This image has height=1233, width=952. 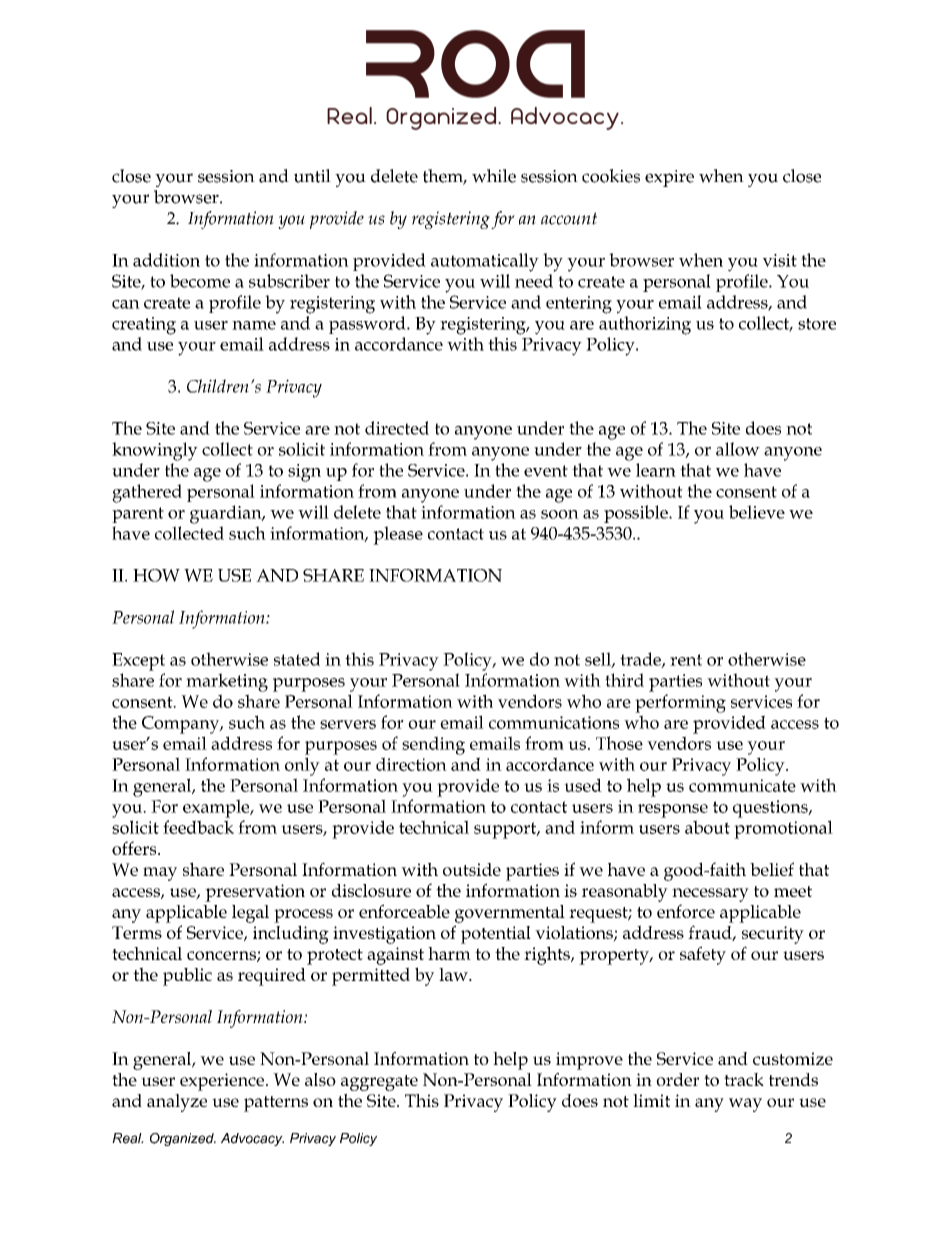 I want to click on communicate, so click(x=742, y=785).
